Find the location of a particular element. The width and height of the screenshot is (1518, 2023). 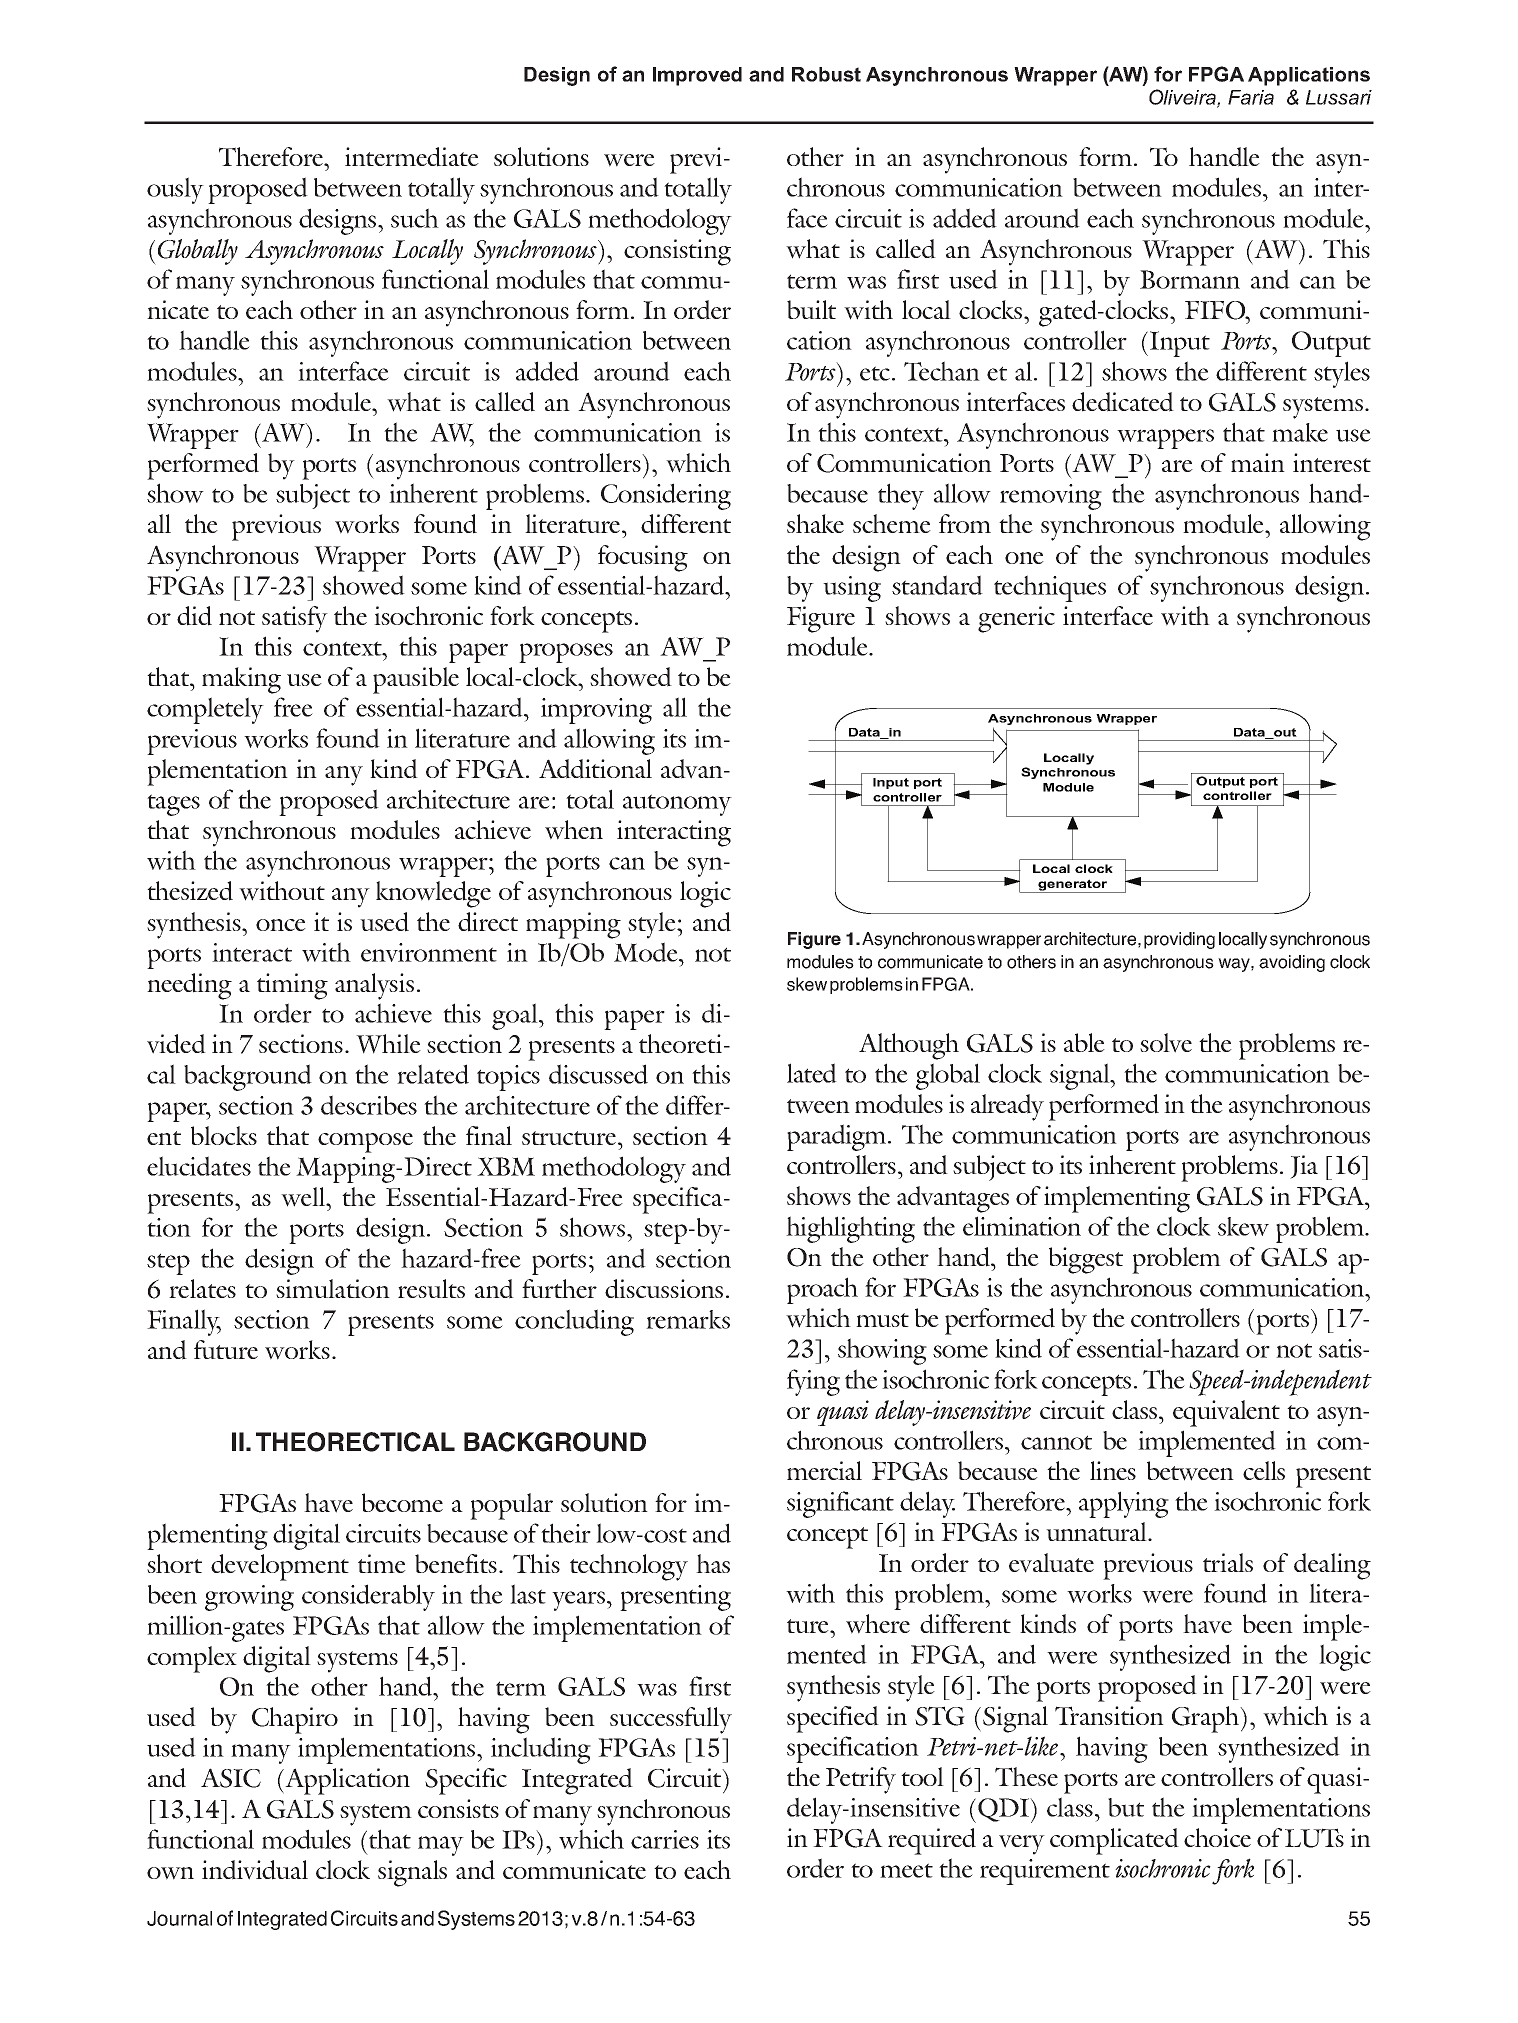

significant is located at coordinates (840, 1504).
